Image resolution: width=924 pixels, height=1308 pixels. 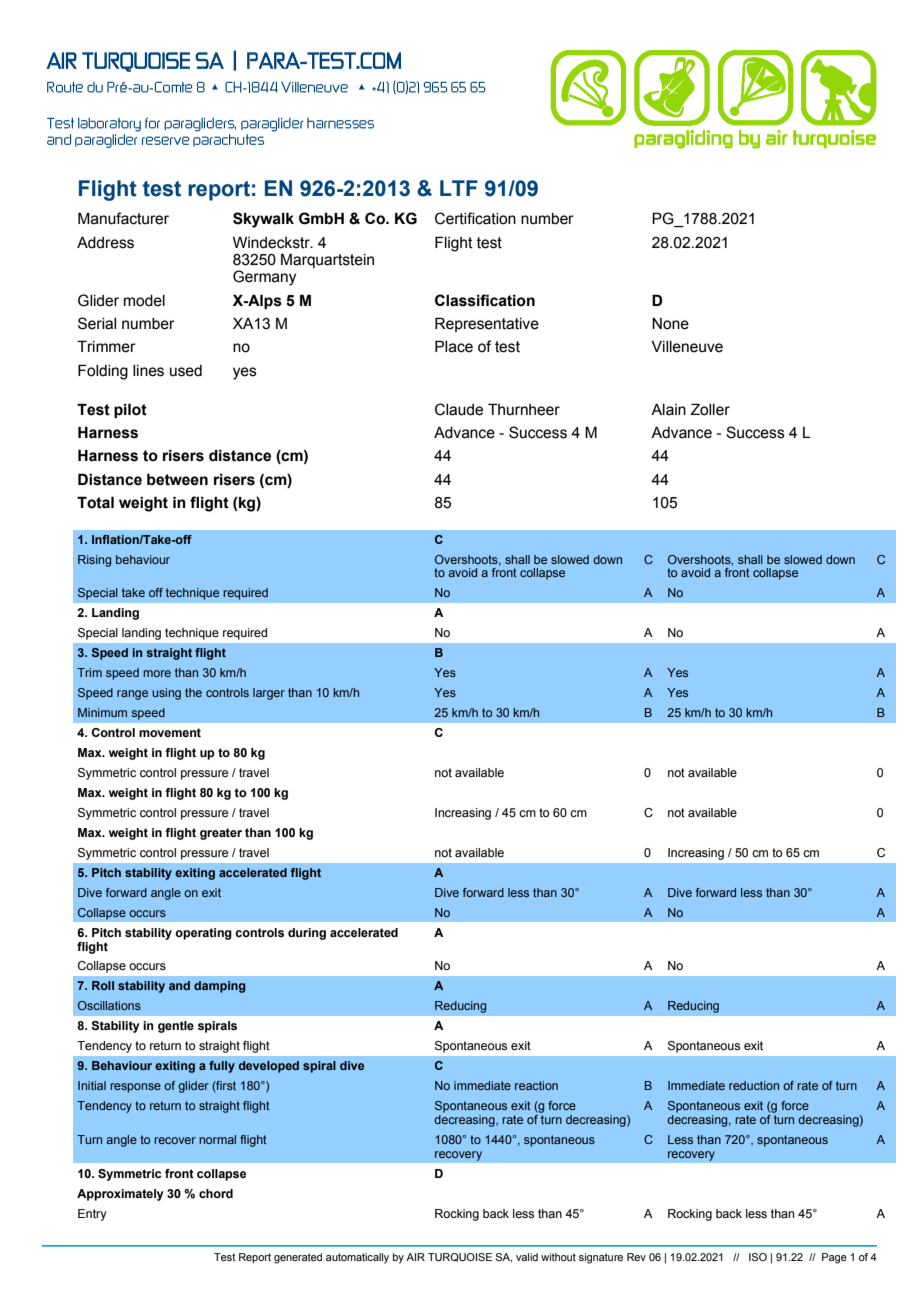 What do you see at coordinates (123, 218) in the document?
I see `Manufacturer` at bounding box center [123, 218].
